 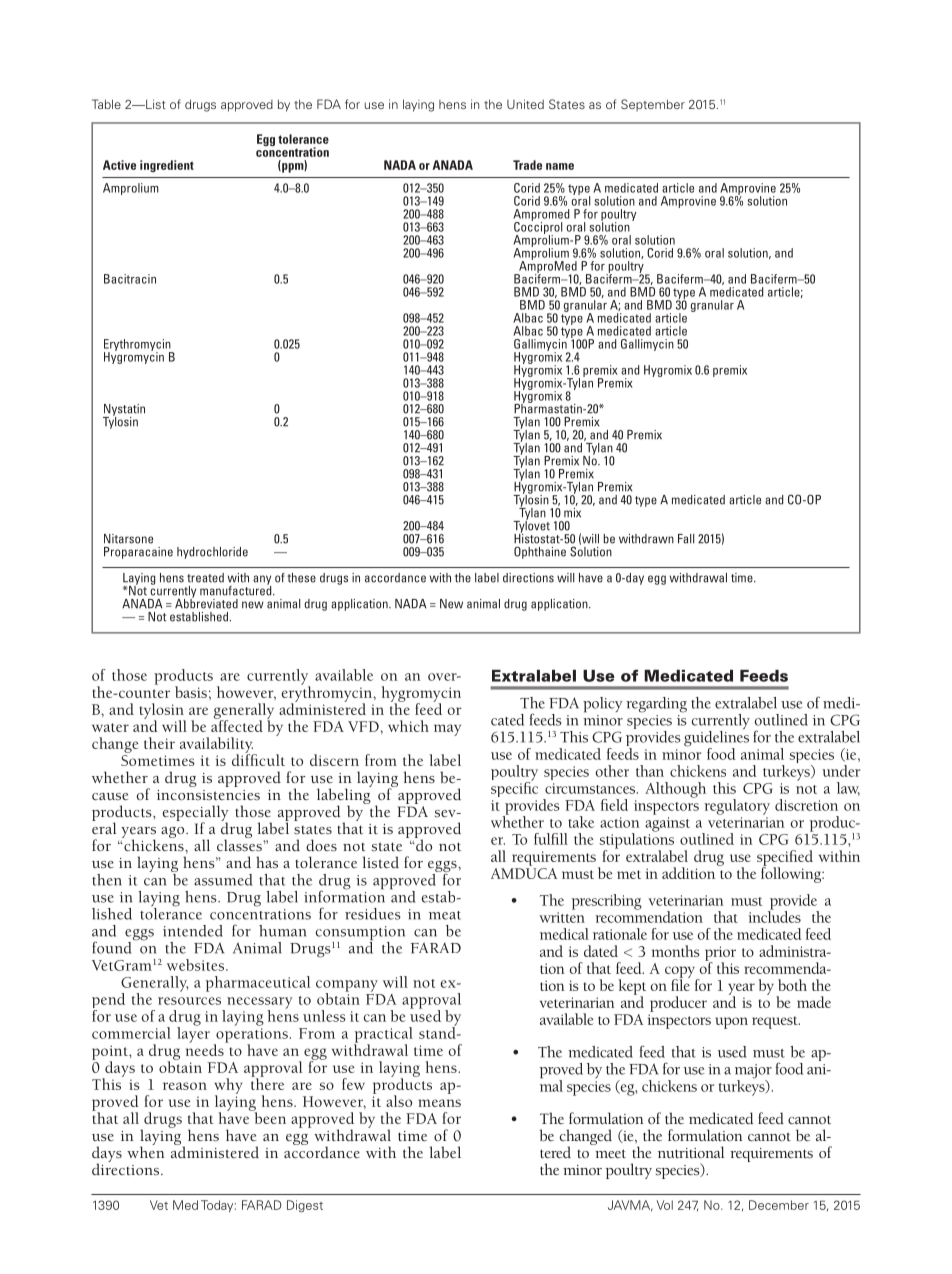 What do you see at coordinates (212, 553) in the screenshot?
I see `hydrochloride` at bounding box center [212, 553].
